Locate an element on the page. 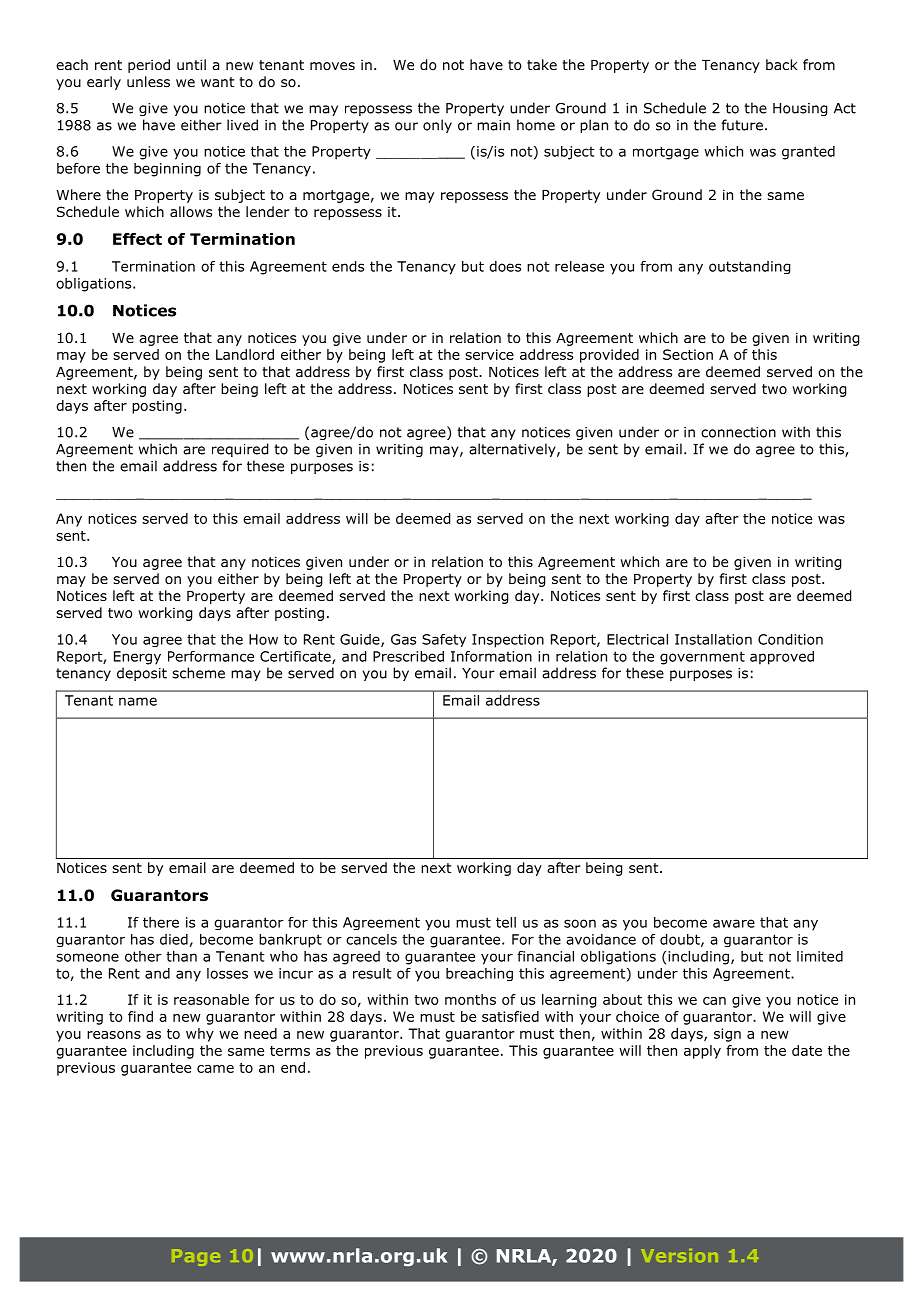  future is located at coordinates (742, 125).
